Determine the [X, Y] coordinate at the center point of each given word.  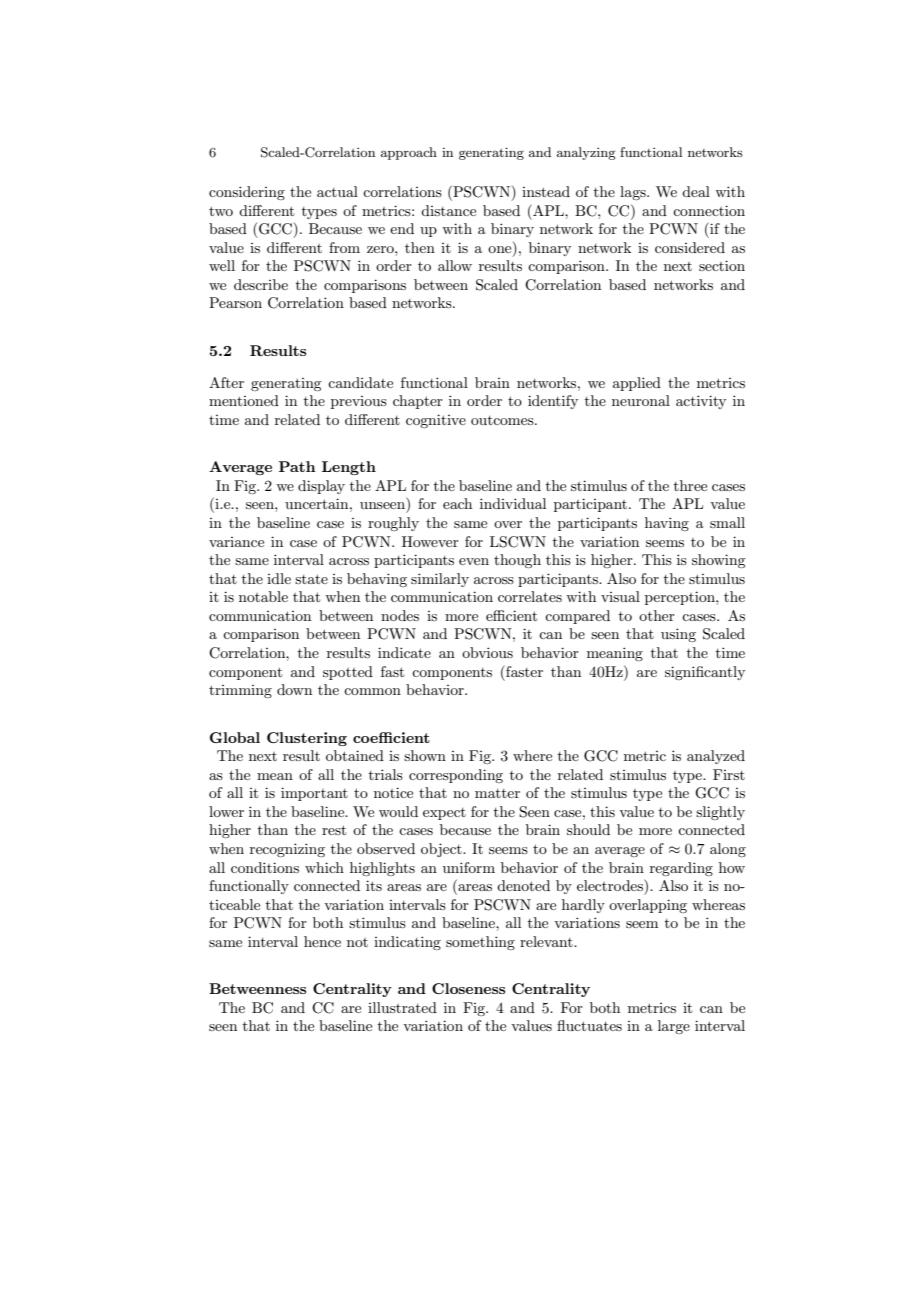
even [474, 561]
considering [247, 193]
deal [696, 191]
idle [279, 578]
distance [448, 210]
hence [322, 941]
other [657, 615]
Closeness [468, 988]
